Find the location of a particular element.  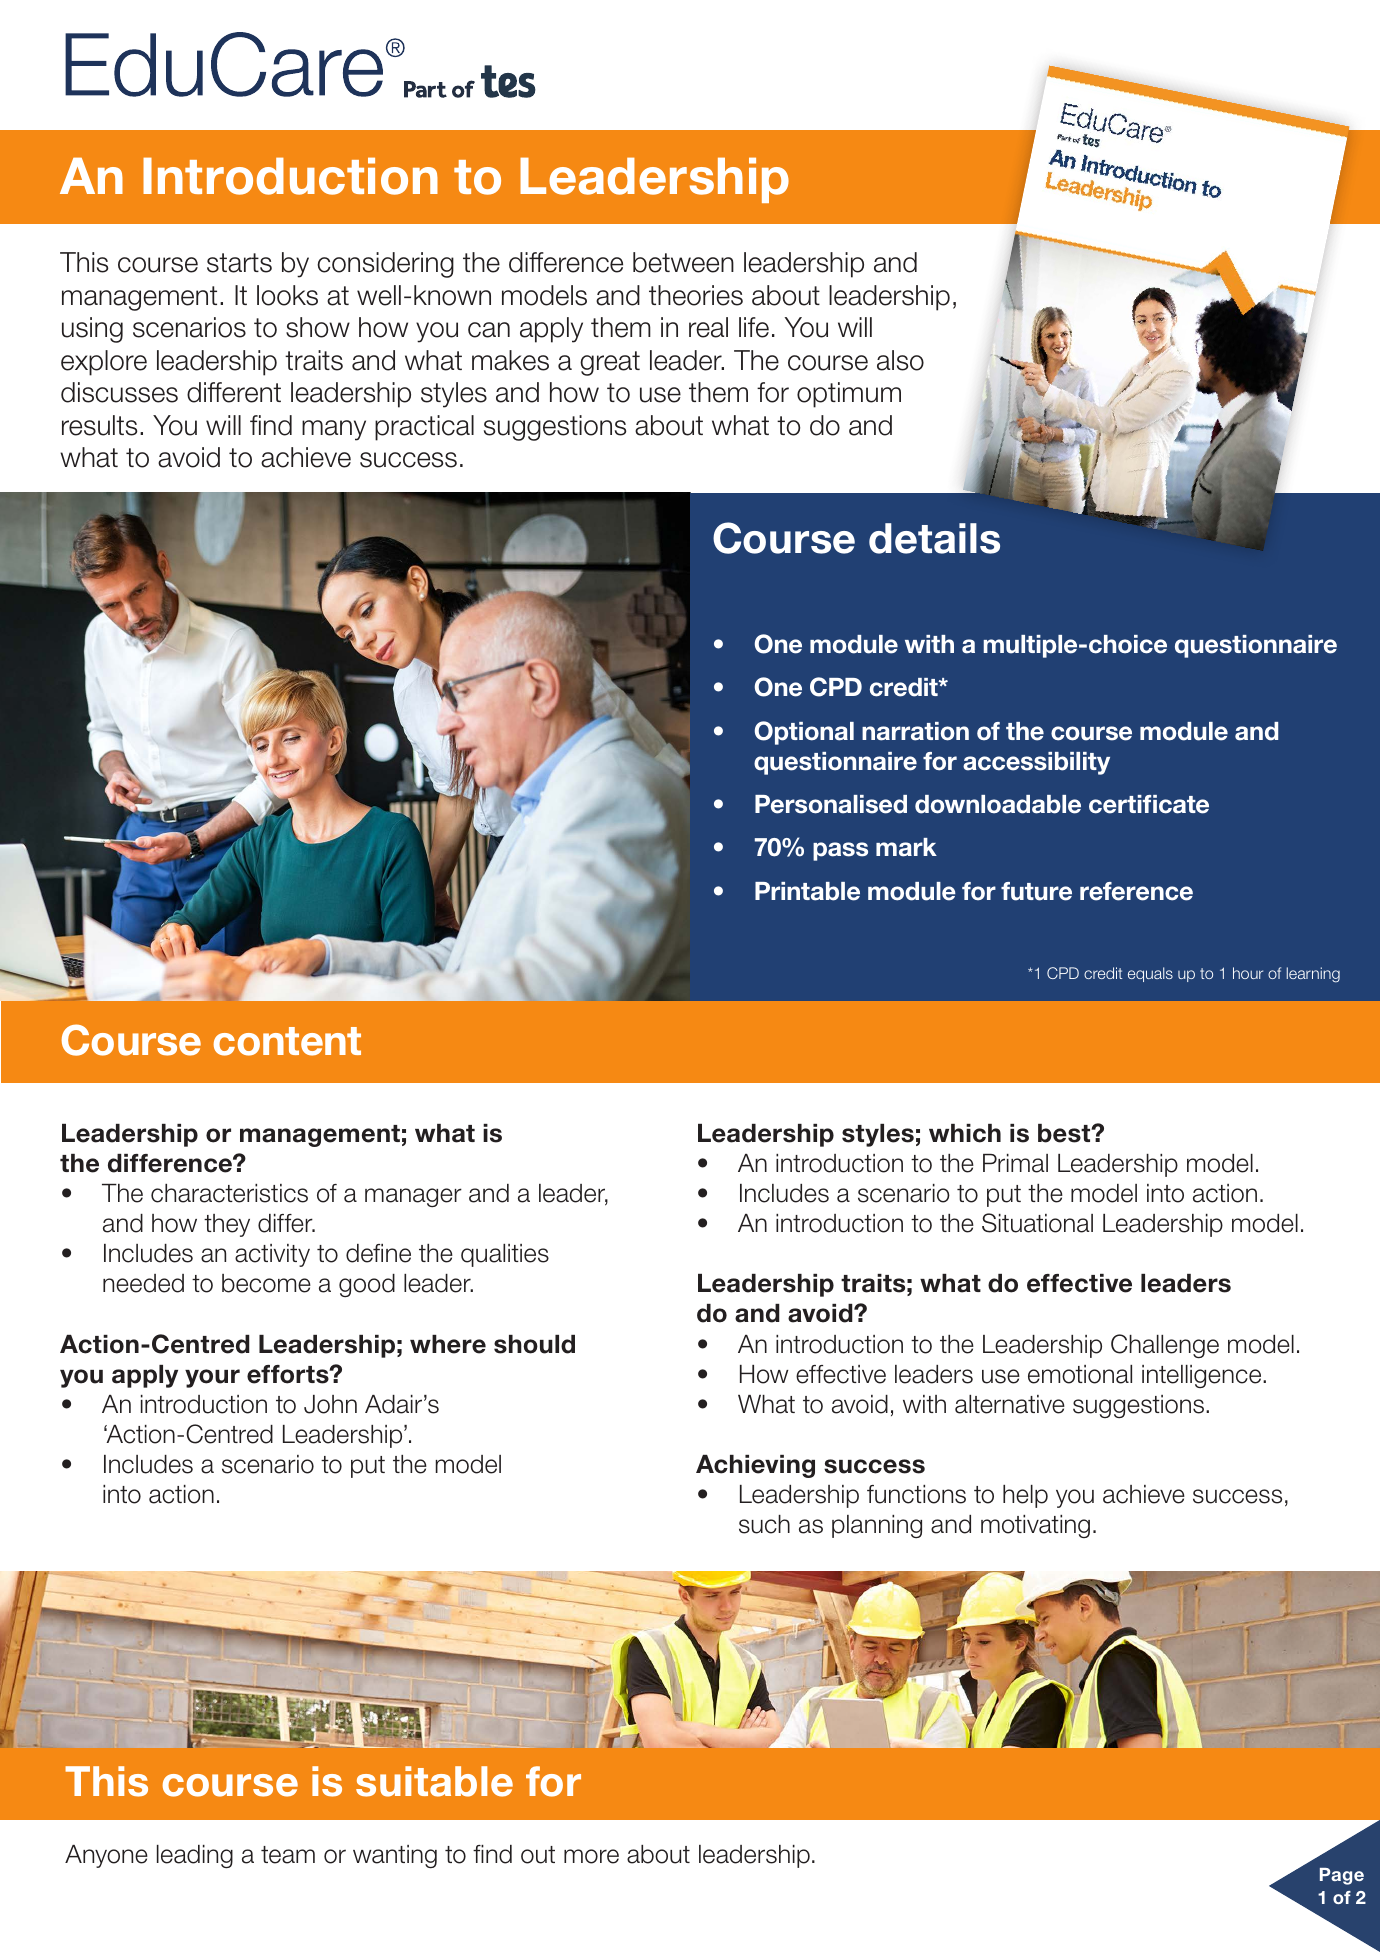

also is located at coordinates (900, 360).
